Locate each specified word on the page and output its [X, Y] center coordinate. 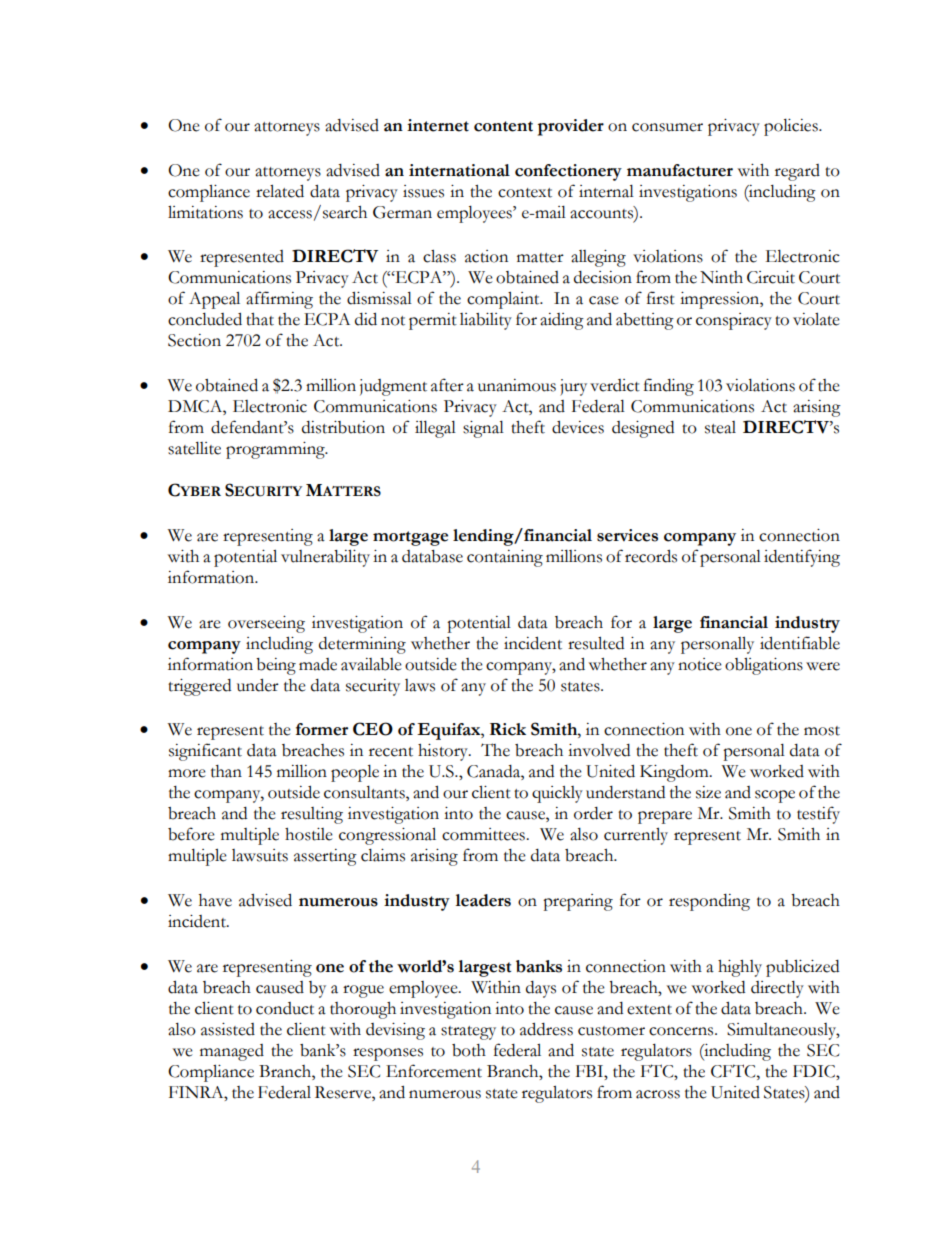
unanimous [517, 385]
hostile [309, 834]
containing [505, 558]
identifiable [800, 643]
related [280, 191]
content [503, 126]
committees [484, 834]
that [260, 319]
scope [775, 796]
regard [797, 172]
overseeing [266, 624]
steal [720, 427]
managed [232, 1052]
